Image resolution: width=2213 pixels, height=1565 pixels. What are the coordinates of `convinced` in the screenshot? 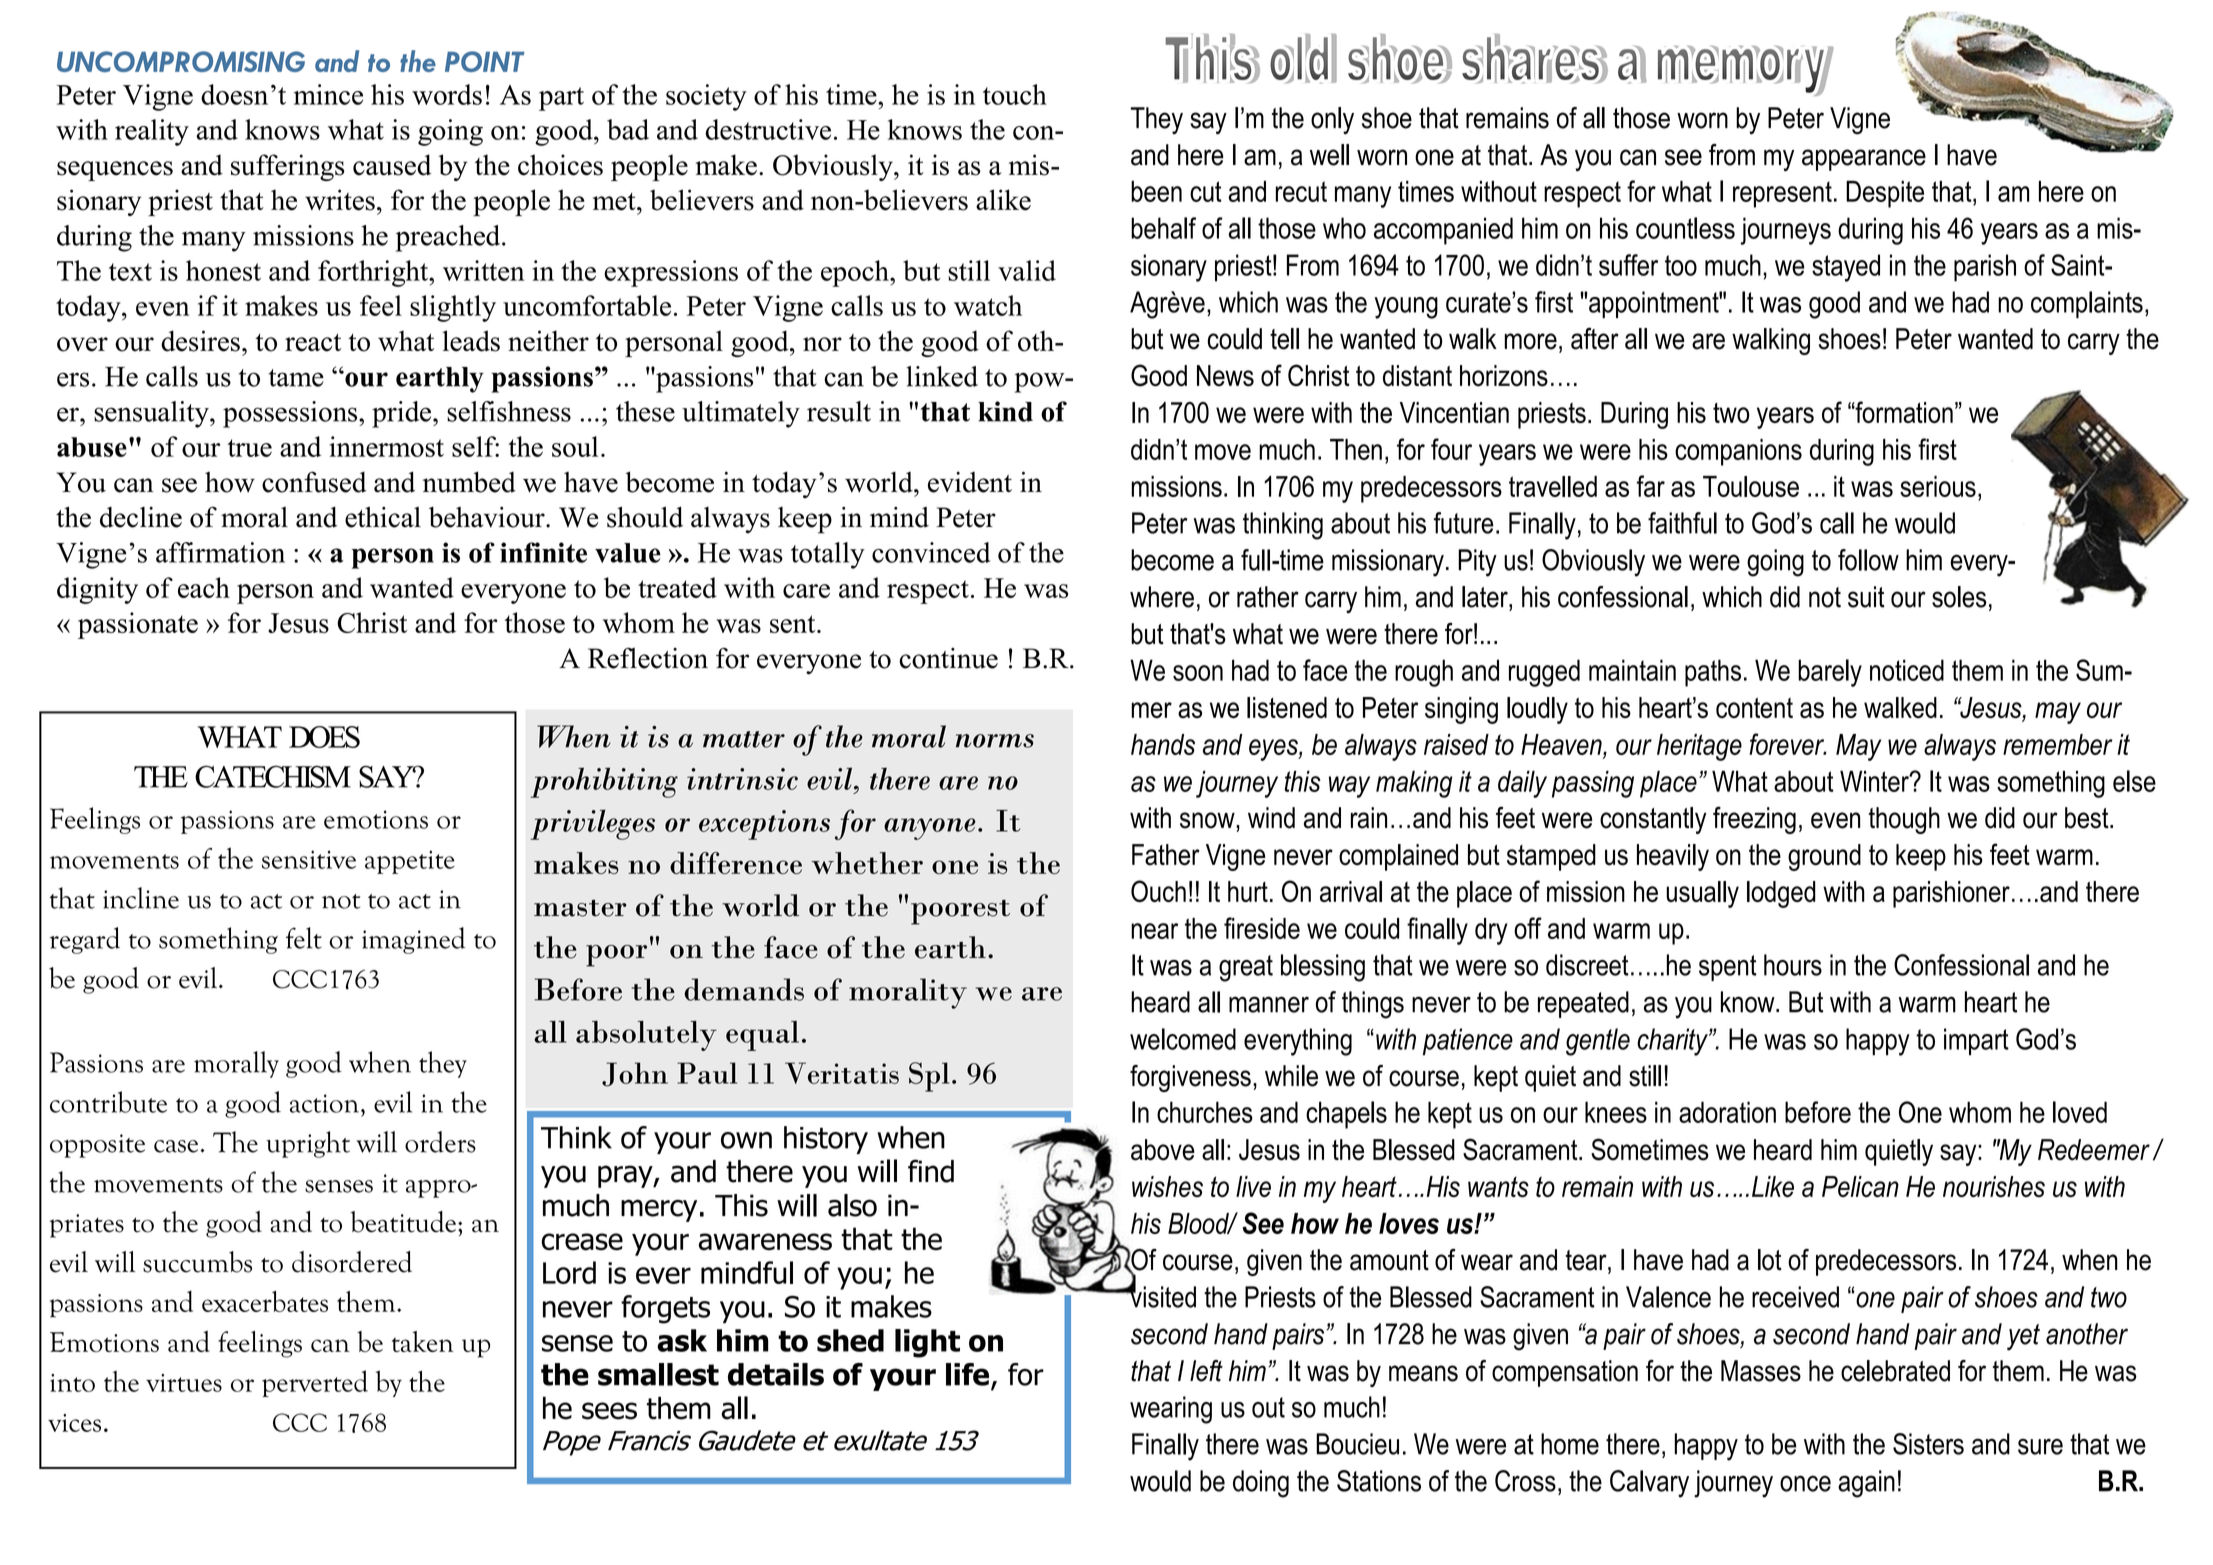 It's located at (931, 552).
